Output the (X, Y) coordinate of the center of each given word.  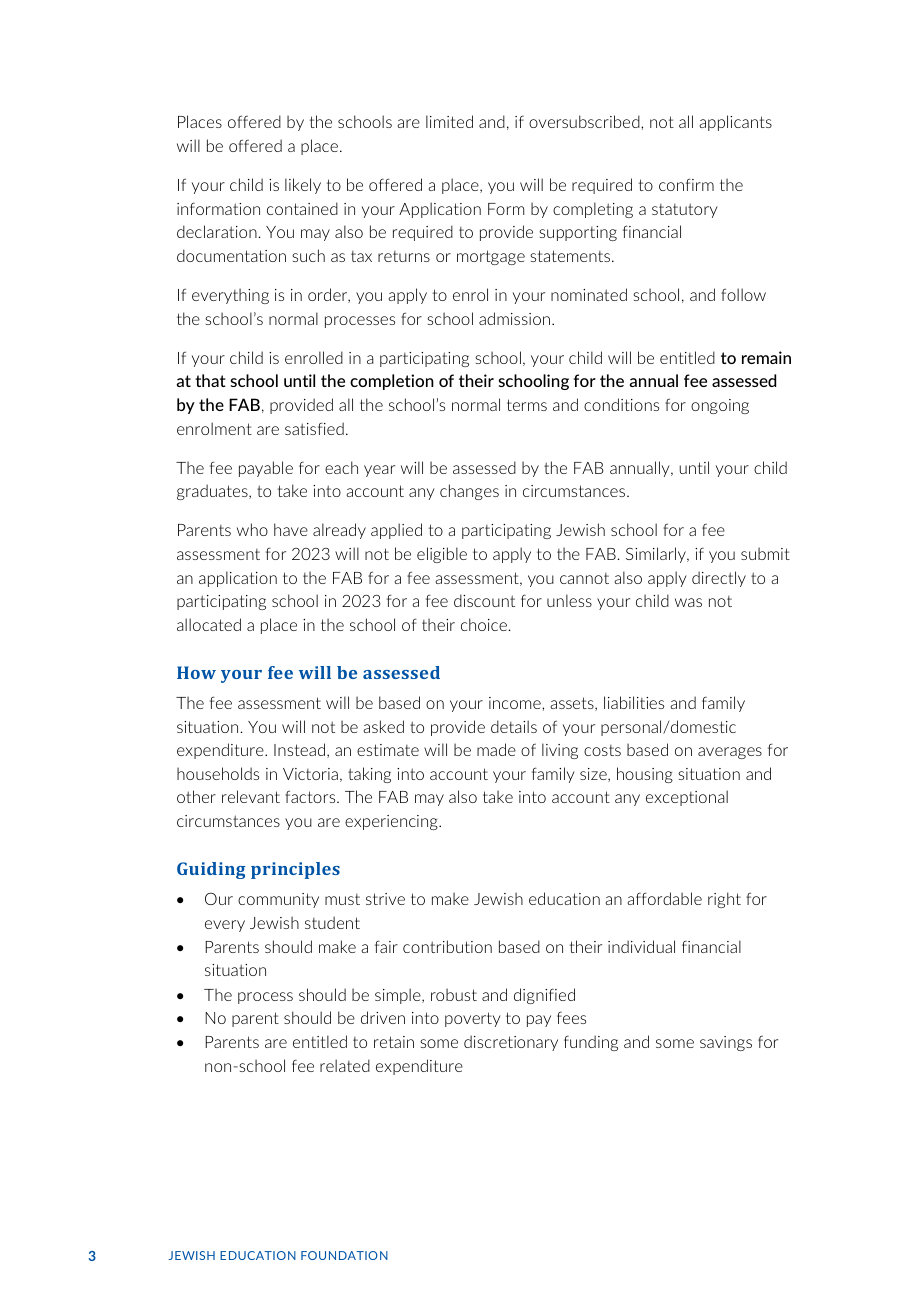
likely (303, 186)
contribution (447, 946)
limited (449, 121)
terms (527, 405)
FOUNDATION (344, 1255)
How (196, 672)
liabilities (634, 702)
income (516, 703)
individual (641, 946)
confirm (686, 184)
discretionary (511, 1043)
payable (266, 469)
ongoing (720, 406)
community (278, 900)
